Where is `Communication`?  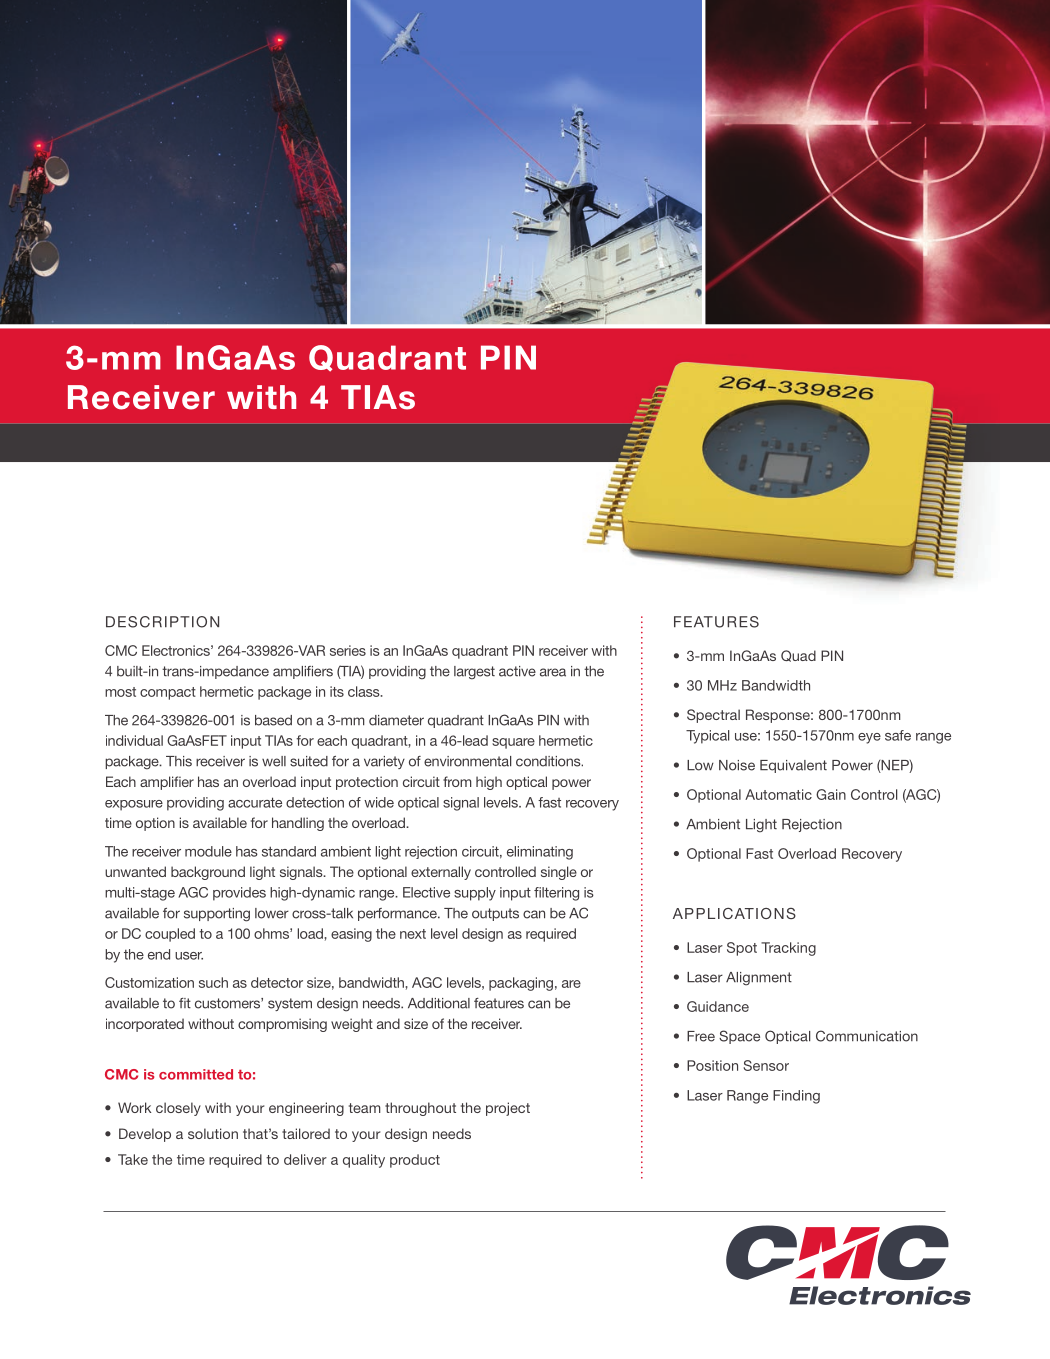 Communication is located at coordinates (867, 1036).
